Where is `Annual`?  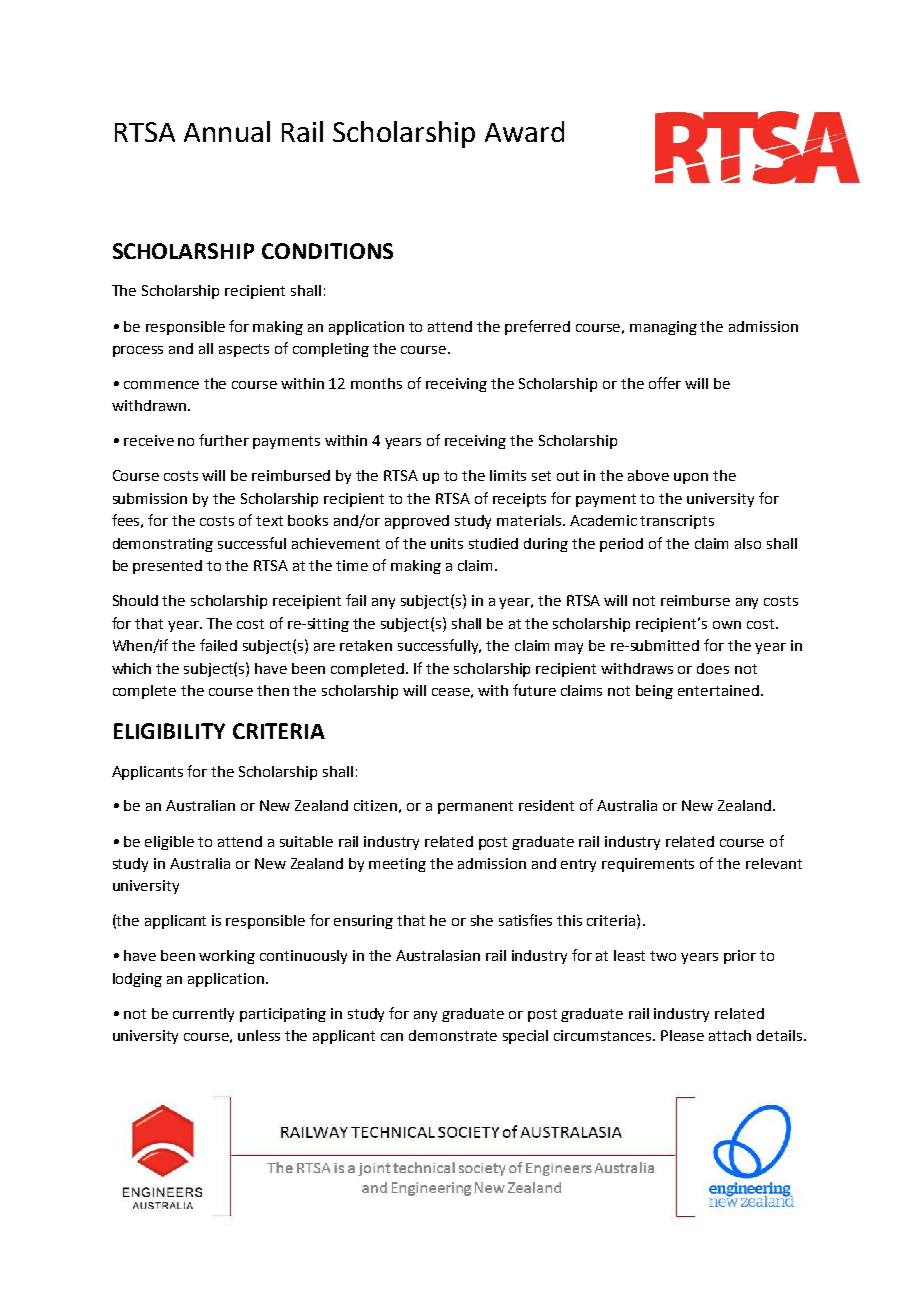
Annual is located at coordinates (227, 131).
